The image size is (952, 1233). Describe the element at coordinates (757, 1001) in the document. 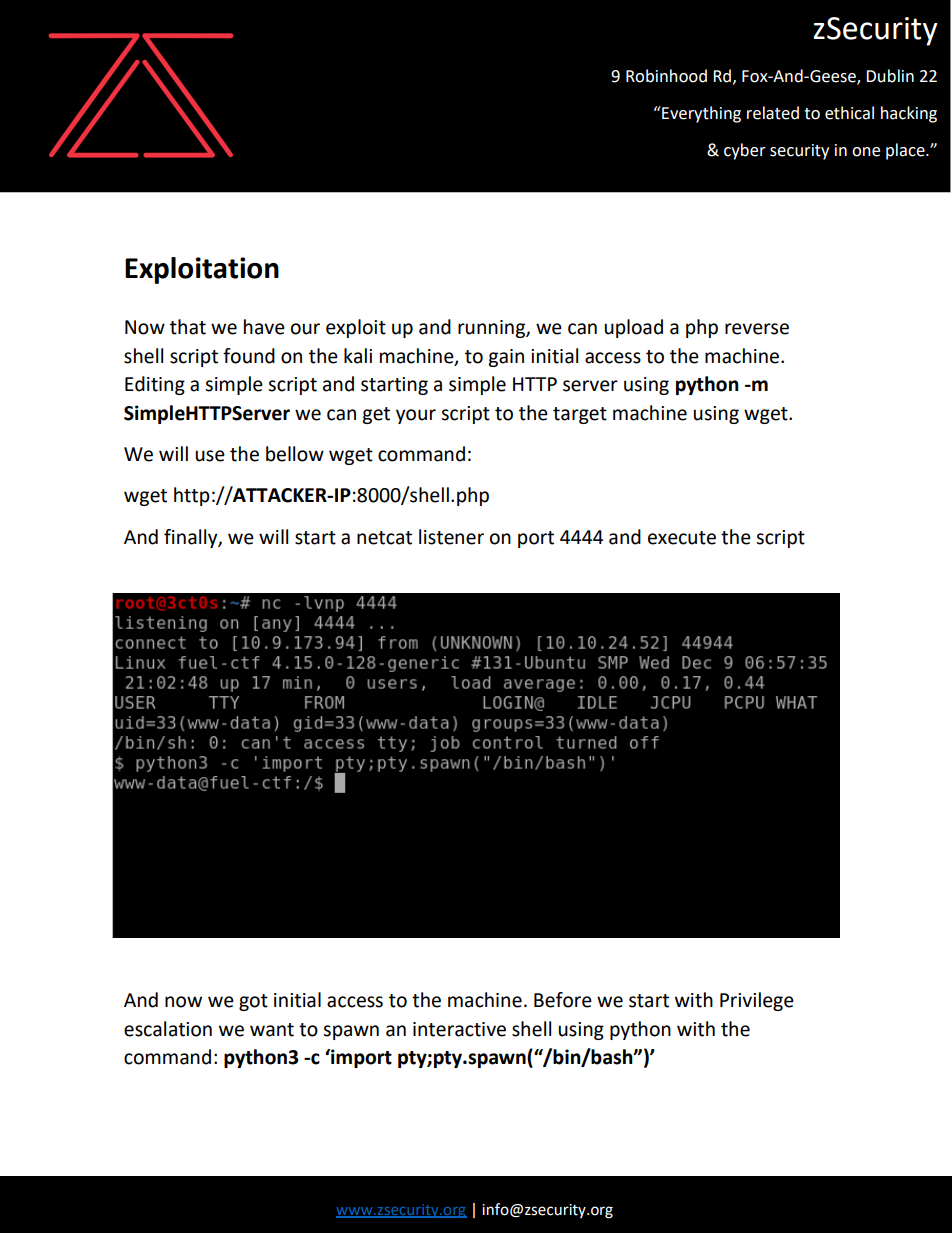

I see `Privilege` at that location.
